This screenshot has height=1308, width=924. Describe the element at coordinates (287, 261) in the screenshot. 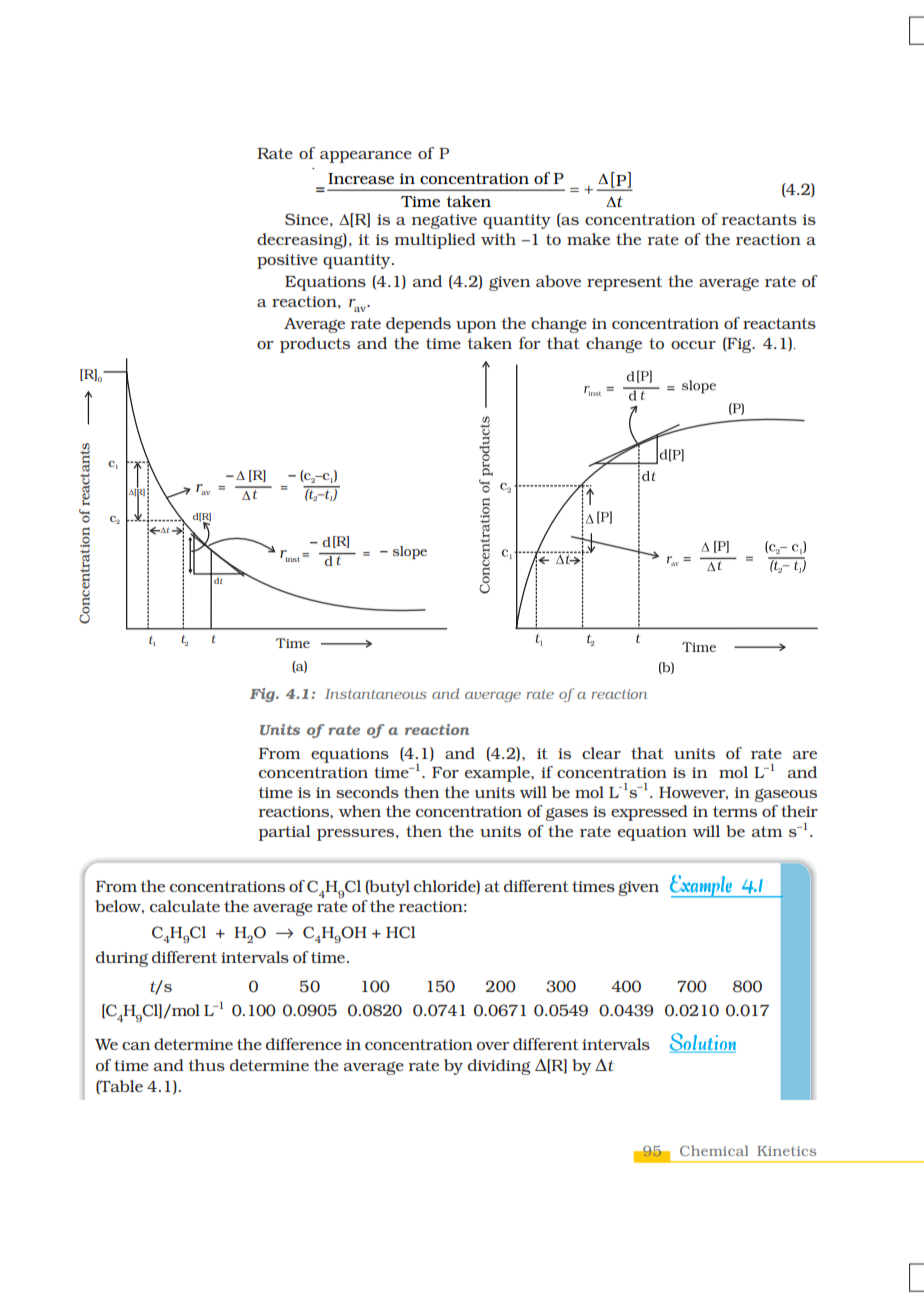

I see `positive` at that location.
